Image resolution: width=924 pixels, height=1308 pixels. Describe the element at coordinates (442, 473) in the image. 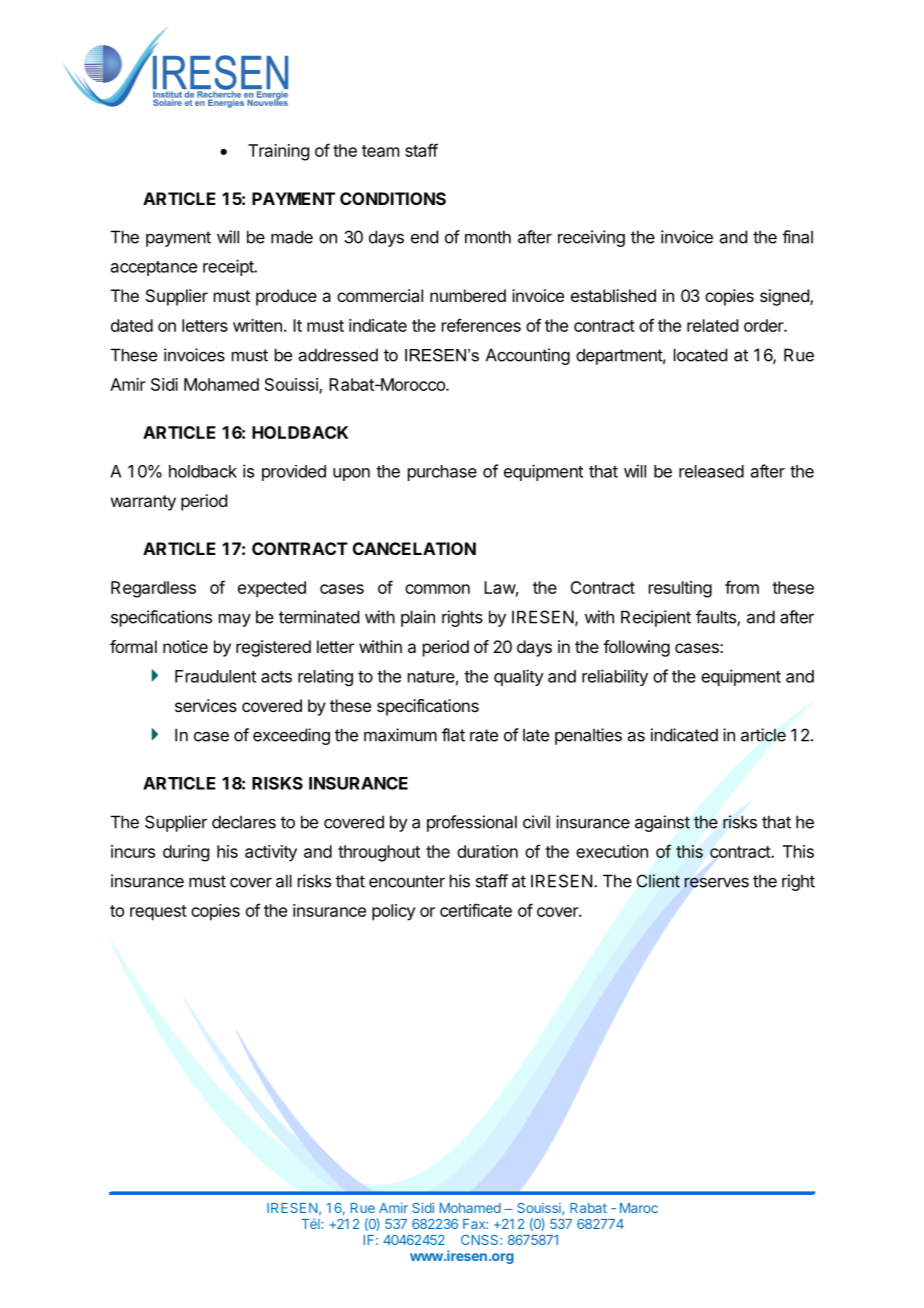

I see `purchase` at that location.
